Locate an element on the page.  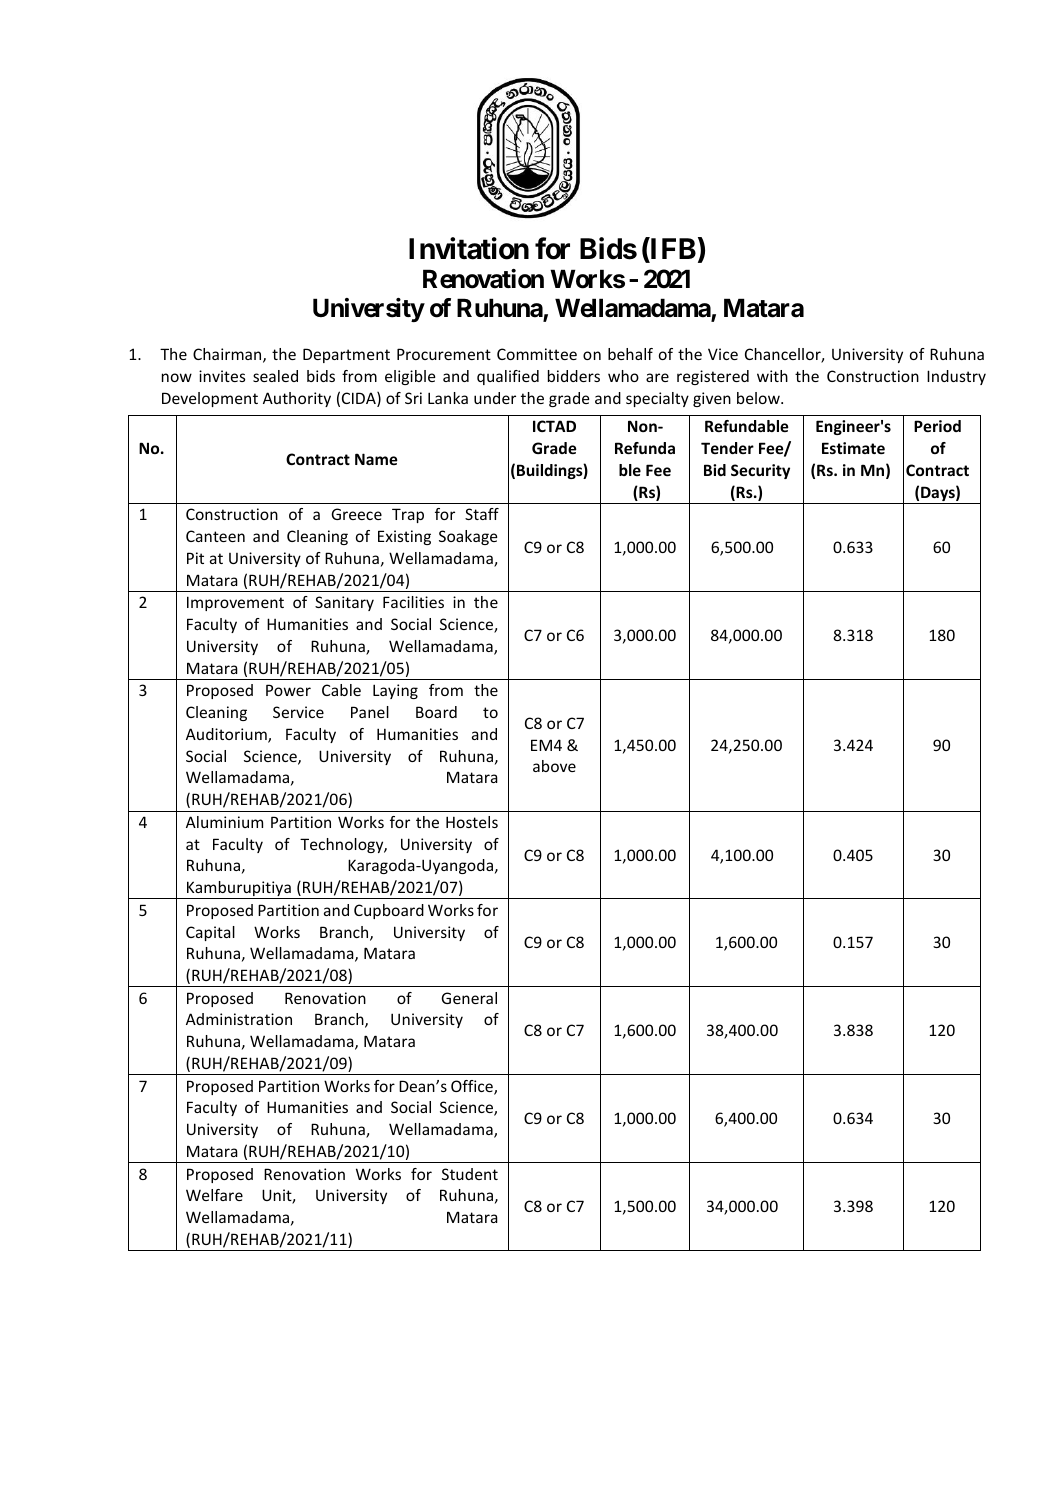
above is located at coordinates (554, 766).
